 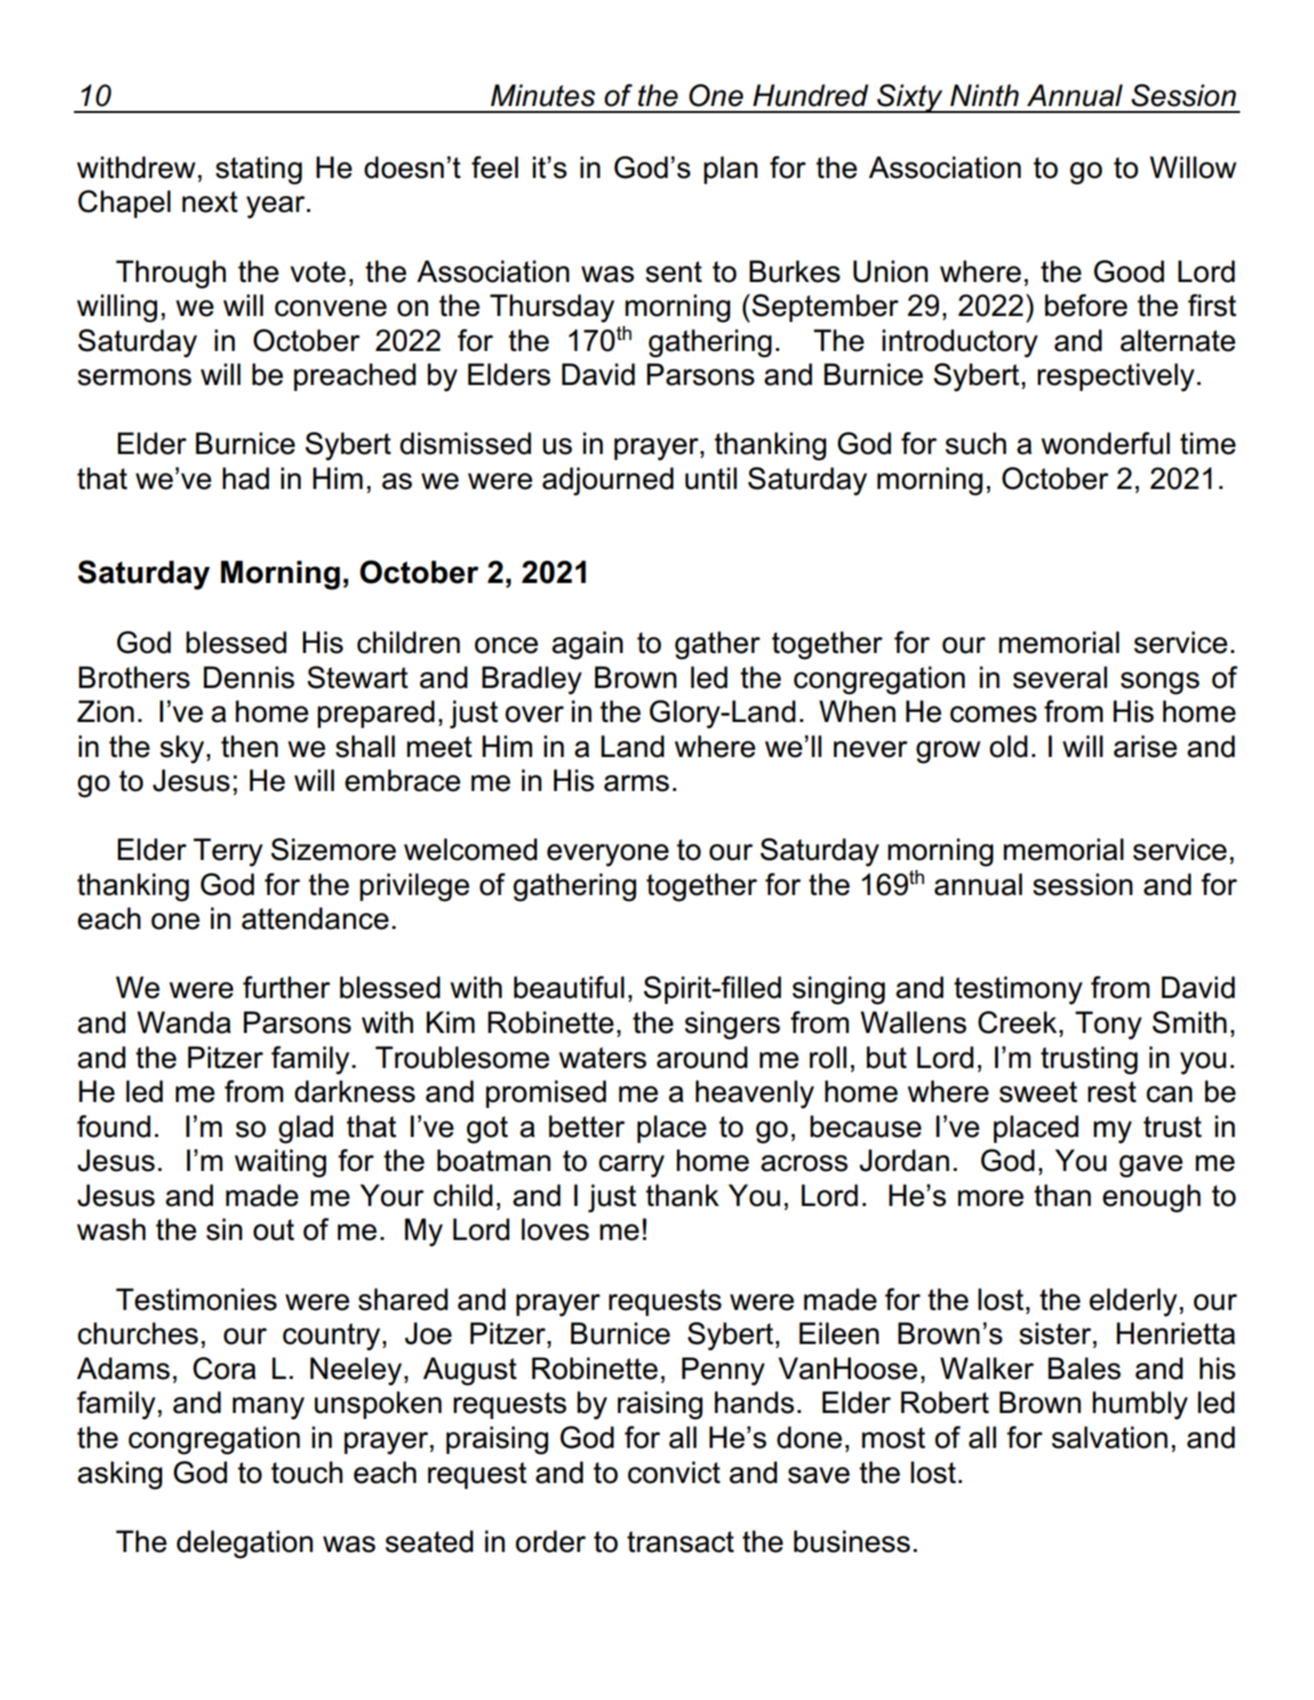 I want to click on plan, so click(x=731, y=170).
